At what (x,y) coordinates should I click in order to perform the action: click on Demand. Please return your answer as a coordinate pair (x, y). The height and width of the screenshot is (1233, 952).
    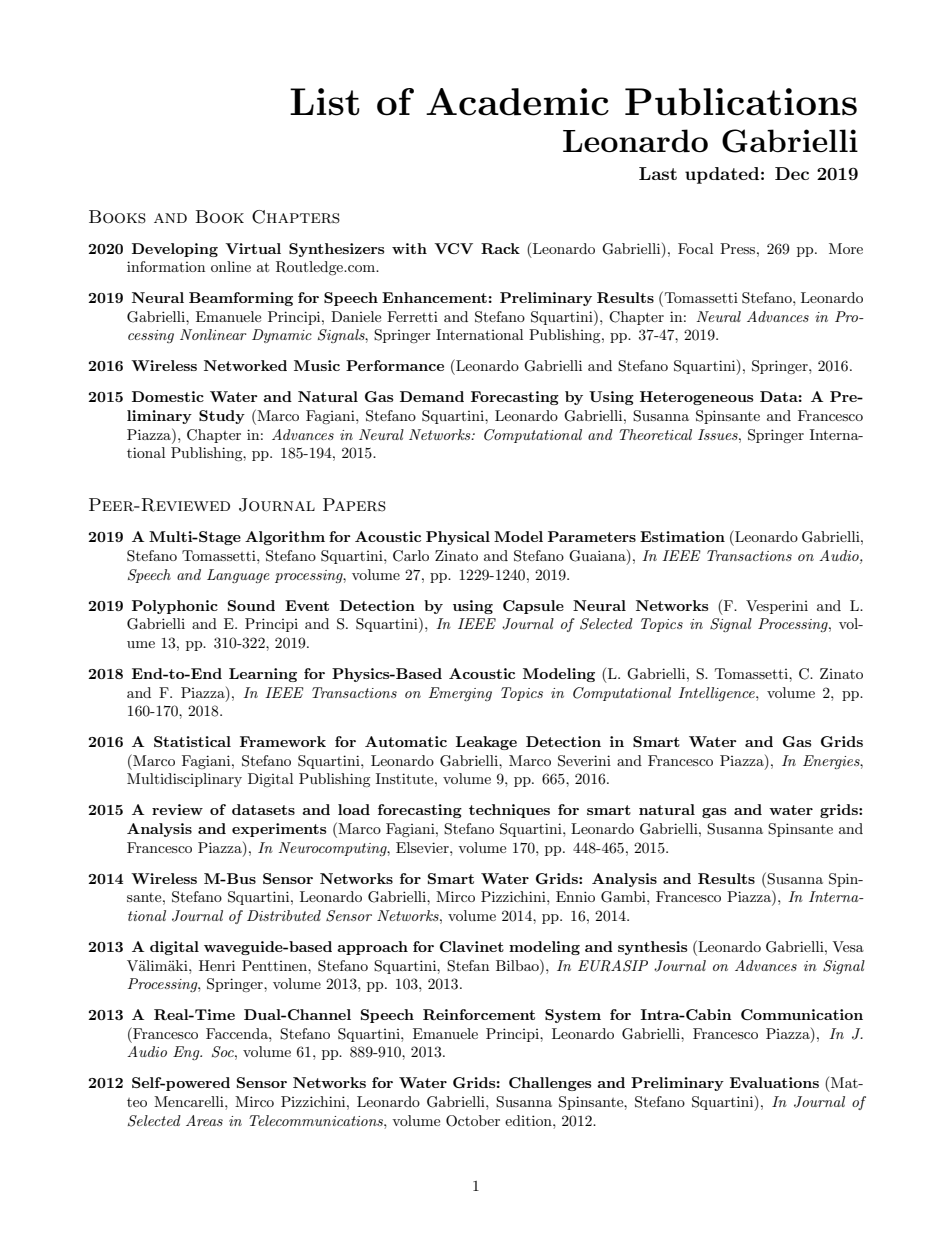
    Looking at the image, I should click on (432, 396).
